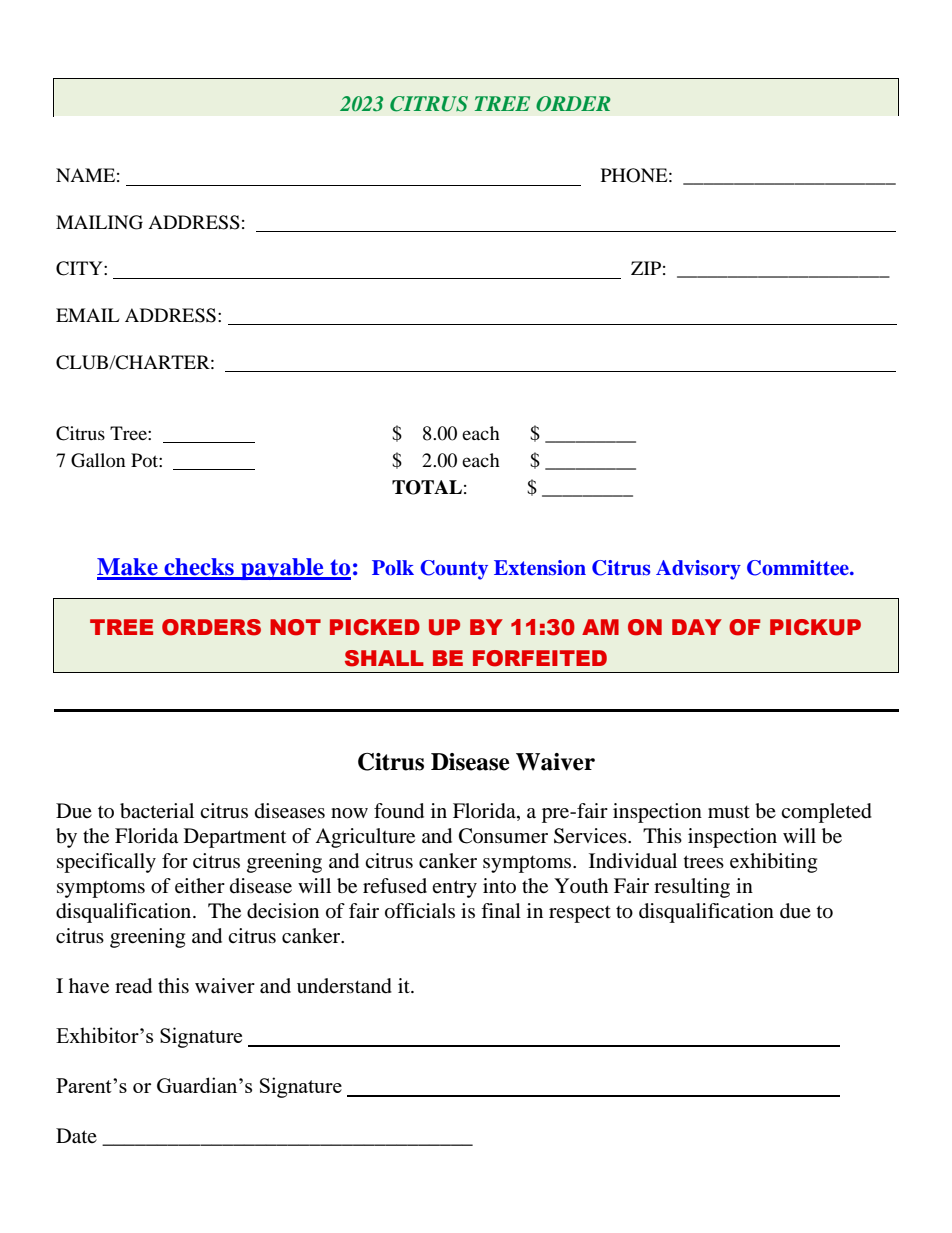  Describe the element at coordinates (799, 568) in the document. I see `Committee` at that location.
